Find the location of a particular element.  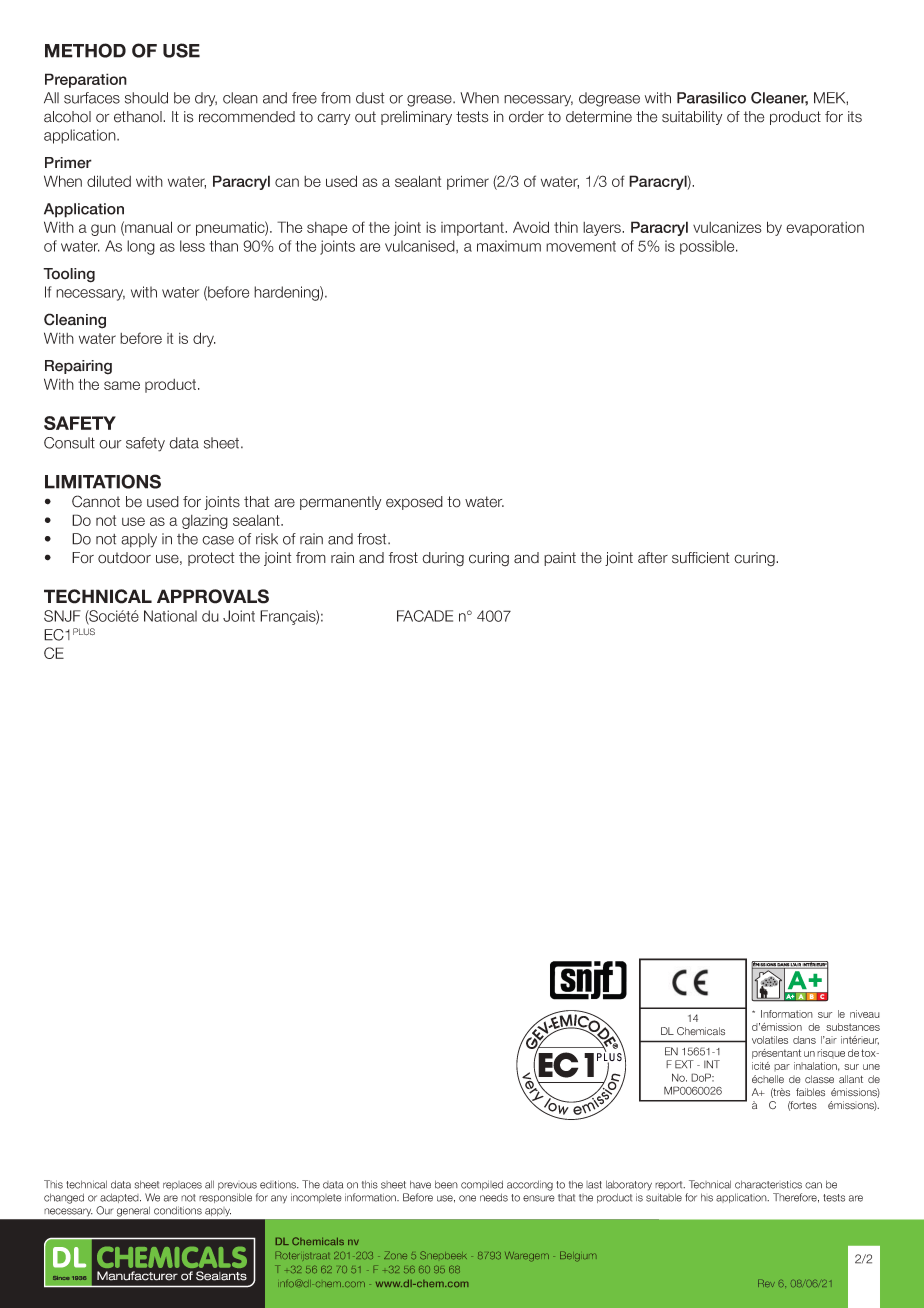

FACADE is located at coordinates (425, 616).
